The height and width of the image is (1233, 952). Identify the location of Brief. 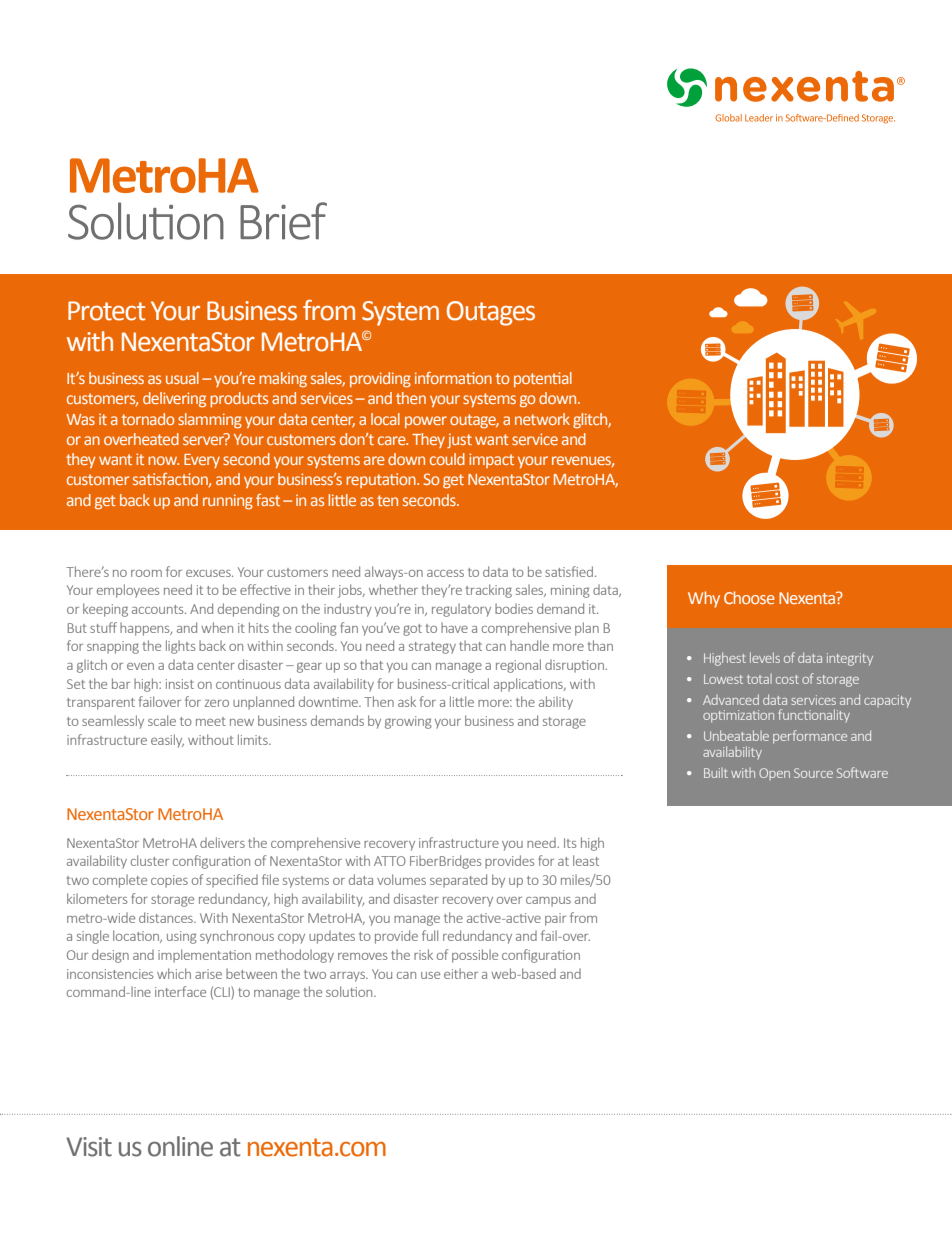
(283, 221).
